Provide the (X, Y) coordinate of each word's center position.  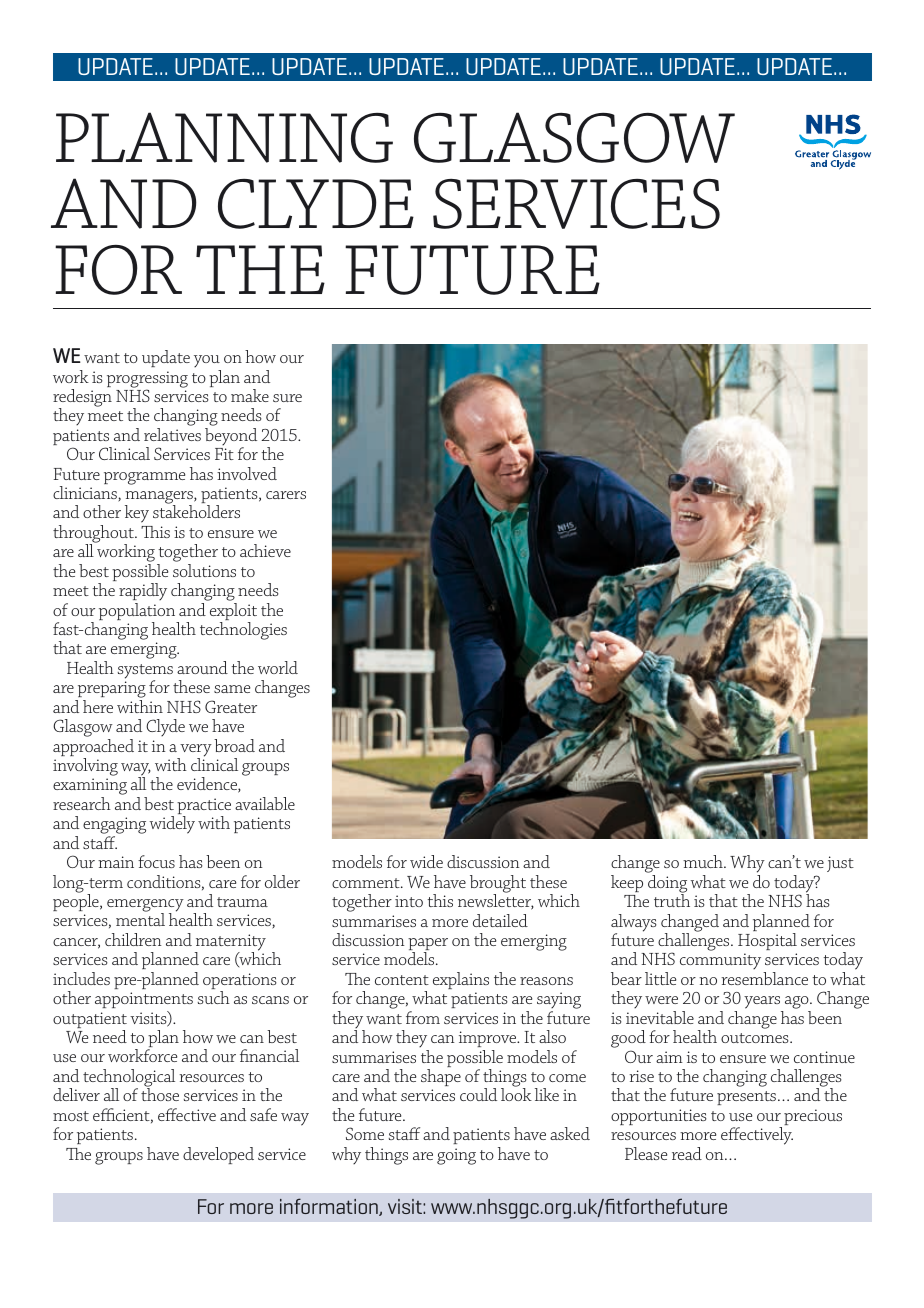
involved (247, 473)
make (250, 395)
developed (218, 1155)
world (278, 667)
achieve (265, 550)
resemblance (764, 978)
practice (204, 807)
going (456, 1156)
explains (461, 980)
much (704, 861)
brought (498, 885)
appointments (144, 1000)
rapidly (143, 593)
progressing (147, 380)
